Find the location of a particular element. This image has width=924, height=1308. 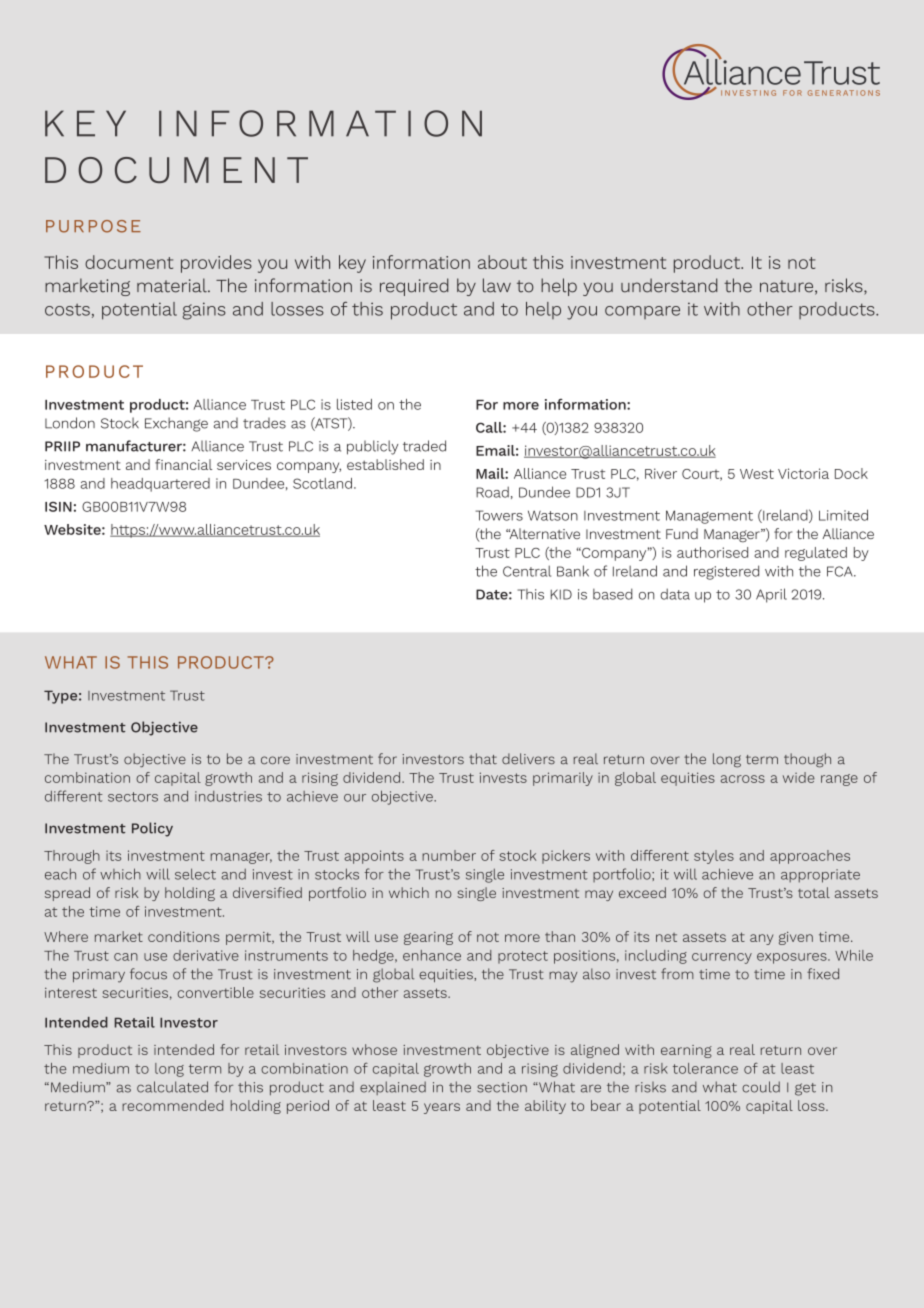

core is located at coordinates (275, 760).
